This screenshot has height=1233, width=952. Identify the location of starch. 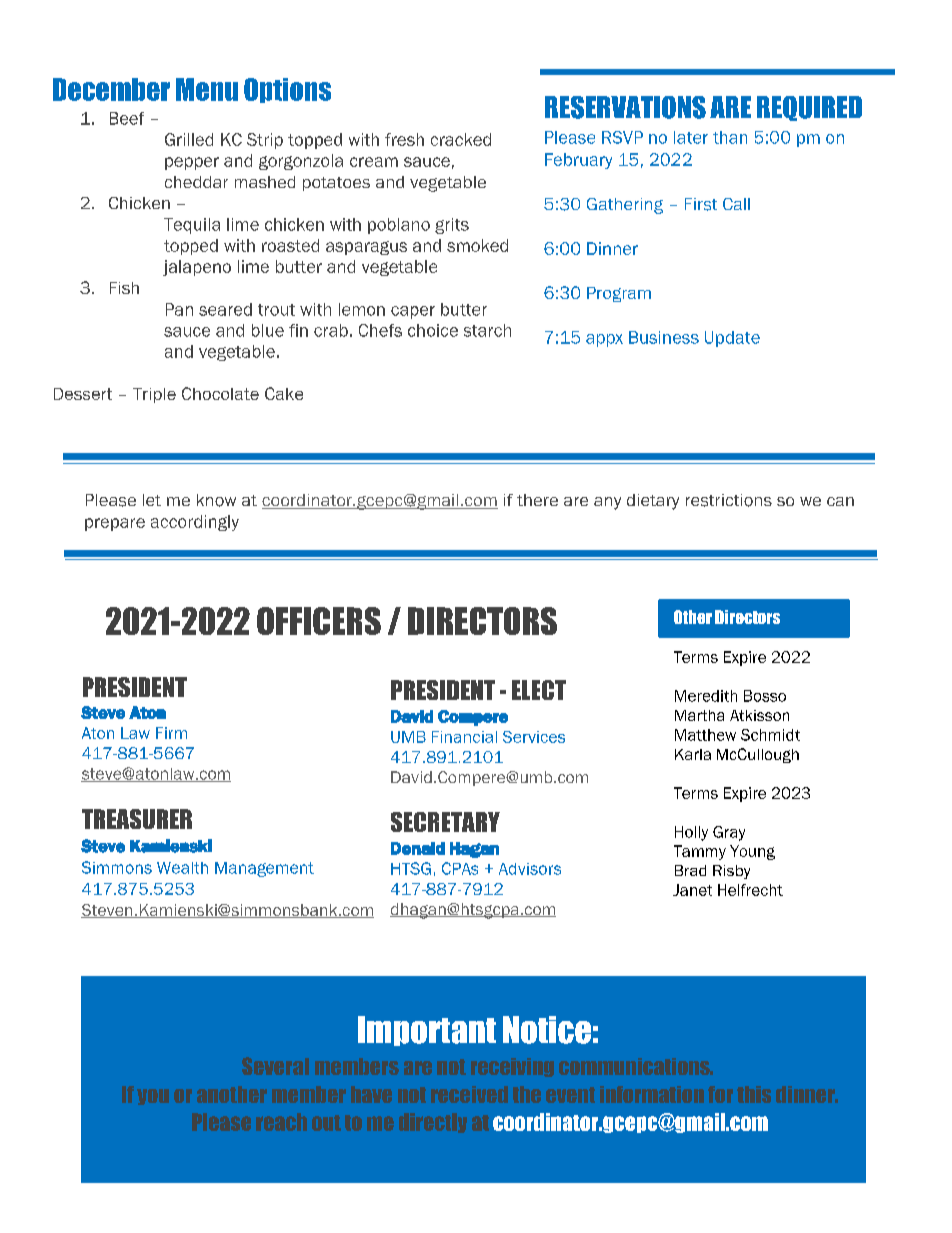
(487, 330).
